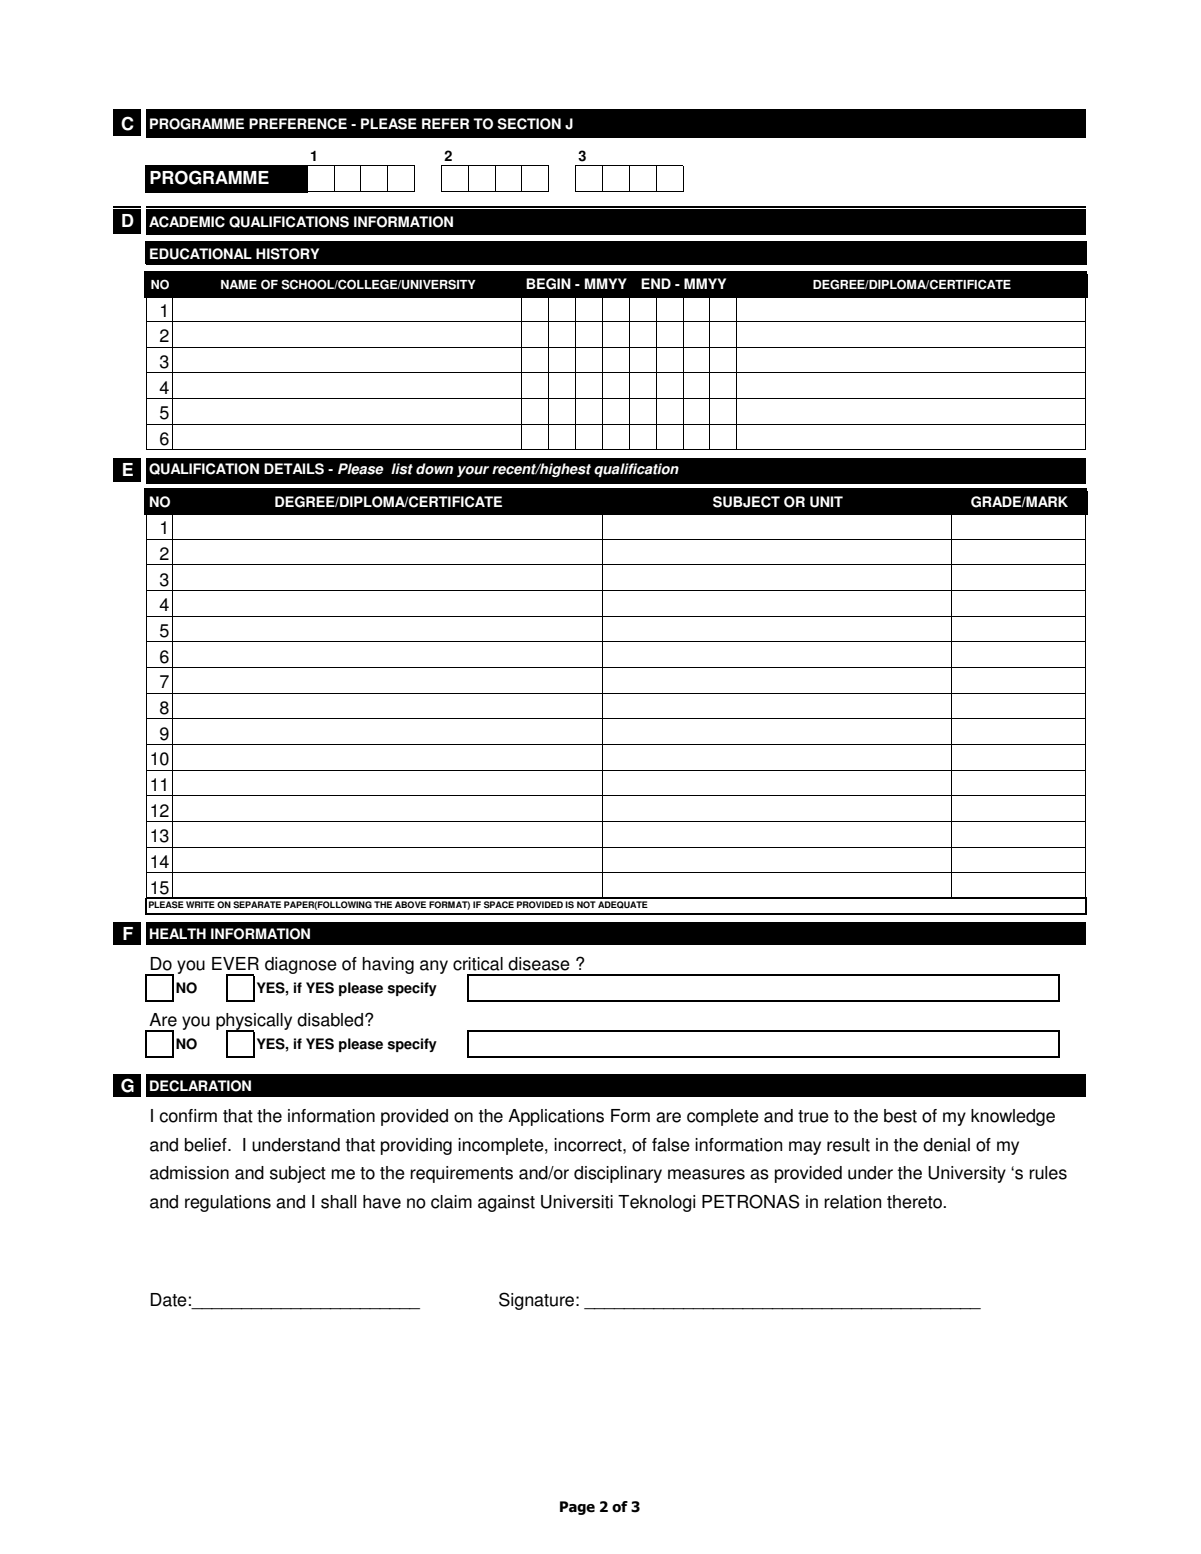 The width and height of the image is (1201, 1554). Describe the element at coordinates (294, 469) in the image. I see `DETAILS` at that location.
